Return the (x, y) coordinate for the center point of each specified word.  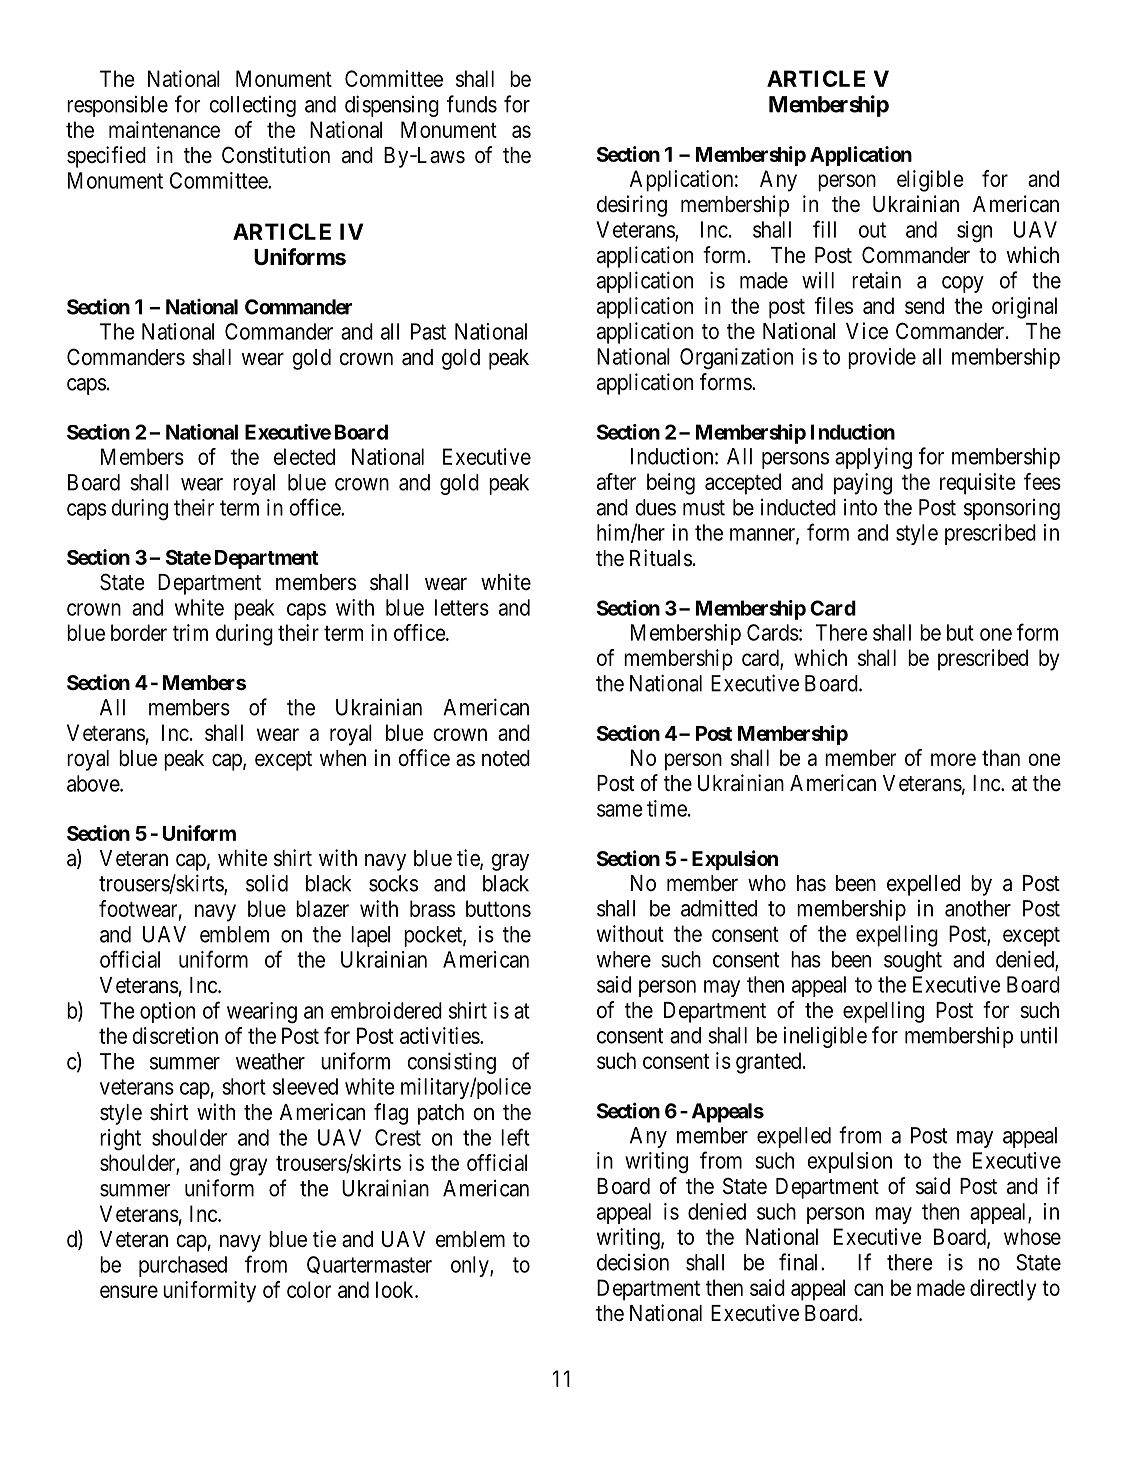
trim (190, 632)
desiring (632, 206)
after (616, 481)
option (167, 1012)
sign (974, 232)
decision (633, 1262)
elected (304, 456)
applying (873, 458)
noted (506, 758)
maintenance (164, 129)
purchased (183, 1266)
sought (913, 961)
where (624, 959)
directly (1003, 1290)
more (953, 759)
